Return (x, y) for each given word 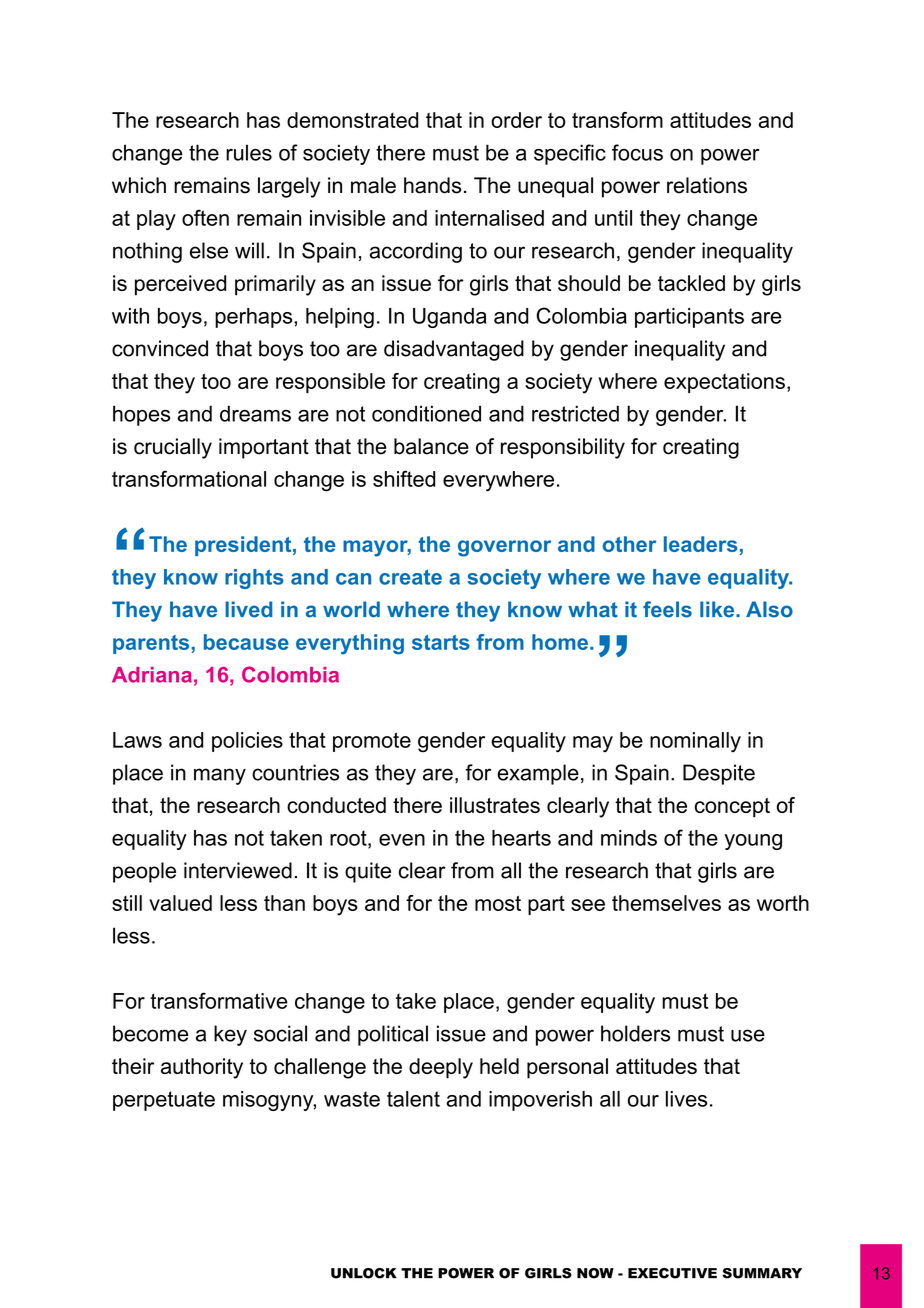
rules (249, 152)
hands (432, 185)
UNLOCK (364, 1273)
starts (441, 642)
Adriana (152, 675)
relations (707, 185)
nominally (695, 742)
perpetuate (164, 1101)
